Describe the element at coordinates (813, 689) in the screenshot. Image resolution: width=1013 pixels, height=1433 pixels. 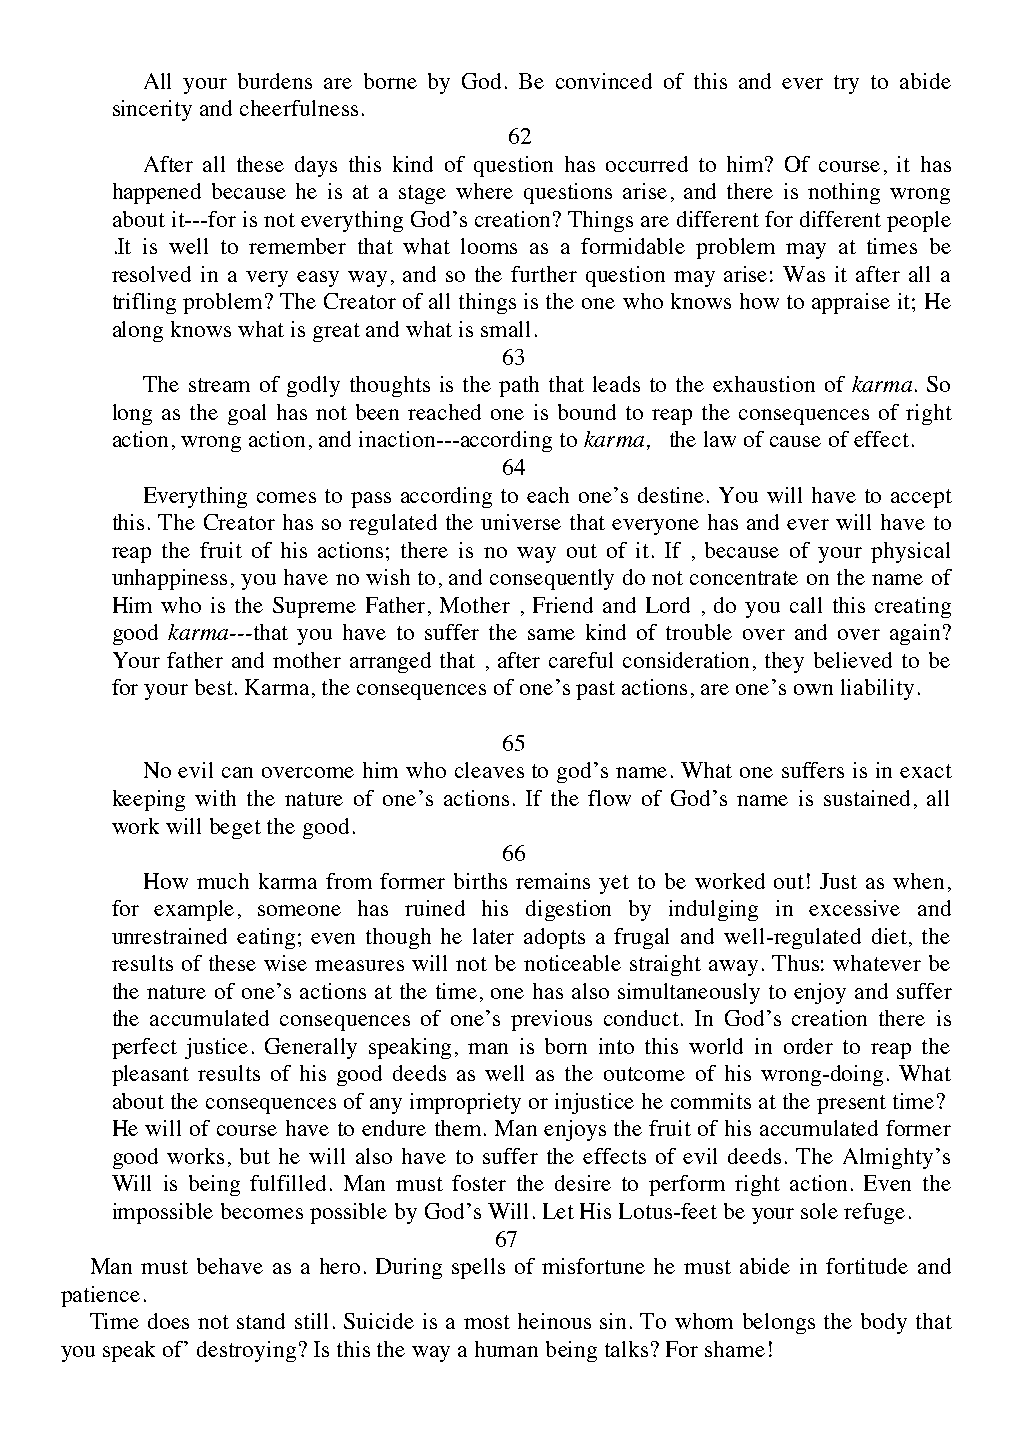
I see `own` at that location.
